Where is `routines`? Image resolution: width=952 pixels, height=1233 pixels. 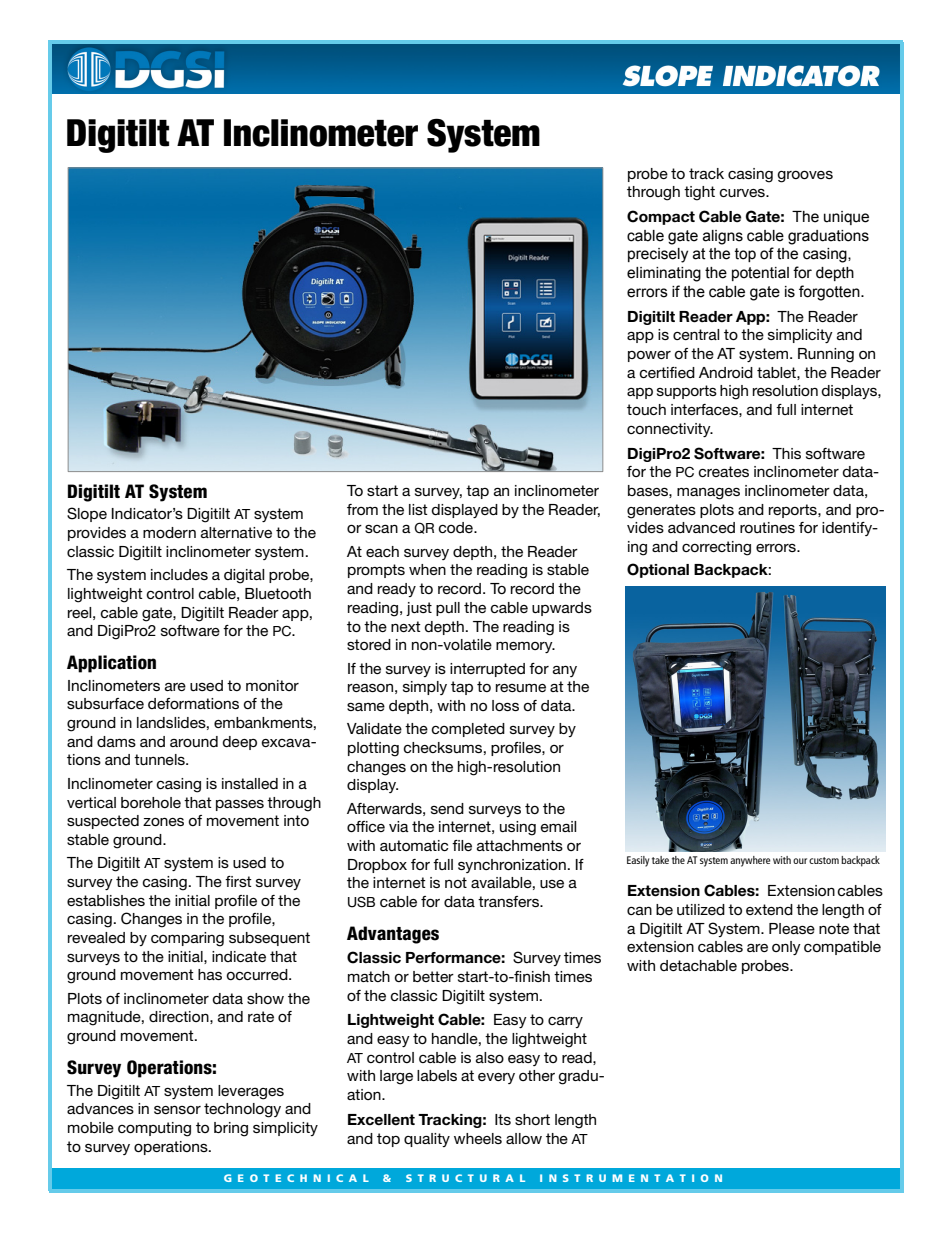
routines is located at coordinates (767, 527).
